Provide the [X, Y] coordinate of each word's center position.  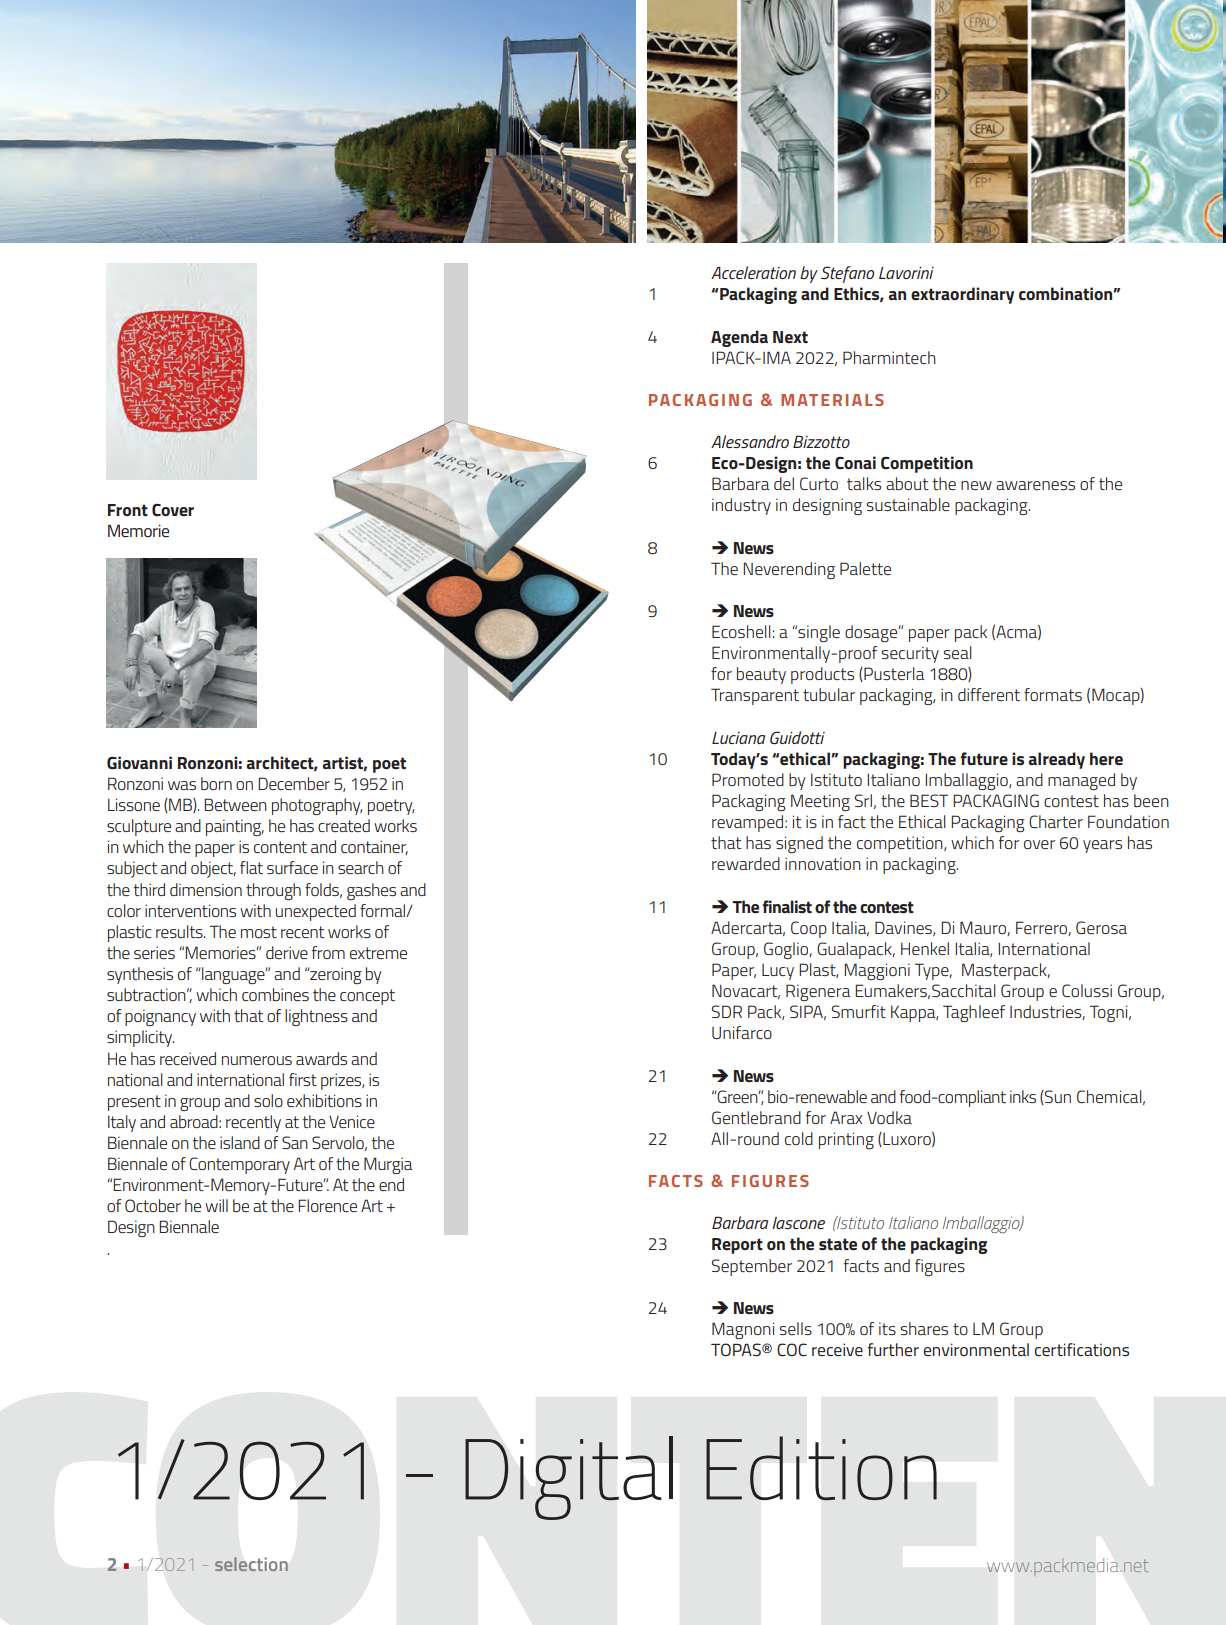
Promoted [748, 779]
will [216, 1205]
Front [128, 510]
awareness [1035, 485]
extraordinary [962, 295]
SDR [727, 1011]
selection [251, 1564]
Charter [1056, 821]
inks [1023, 1096]
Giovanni [139, 763]
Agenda [739, 338]
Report [737, 1246]
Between [235, 804]
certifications [1082, 1349]
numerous [257, 1060]
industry [741, 506]
